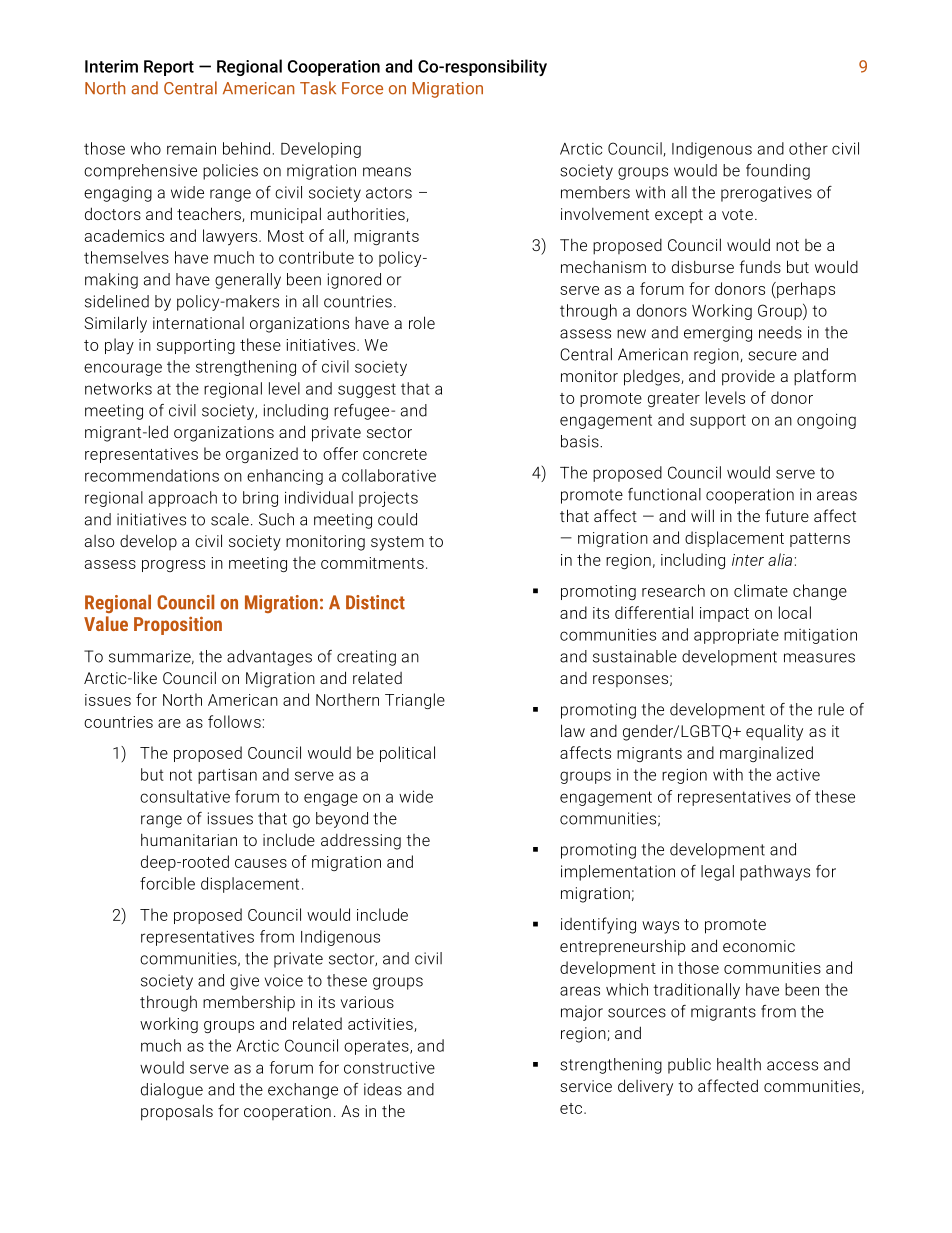  I want to click on concrete, so click(395, 454).
